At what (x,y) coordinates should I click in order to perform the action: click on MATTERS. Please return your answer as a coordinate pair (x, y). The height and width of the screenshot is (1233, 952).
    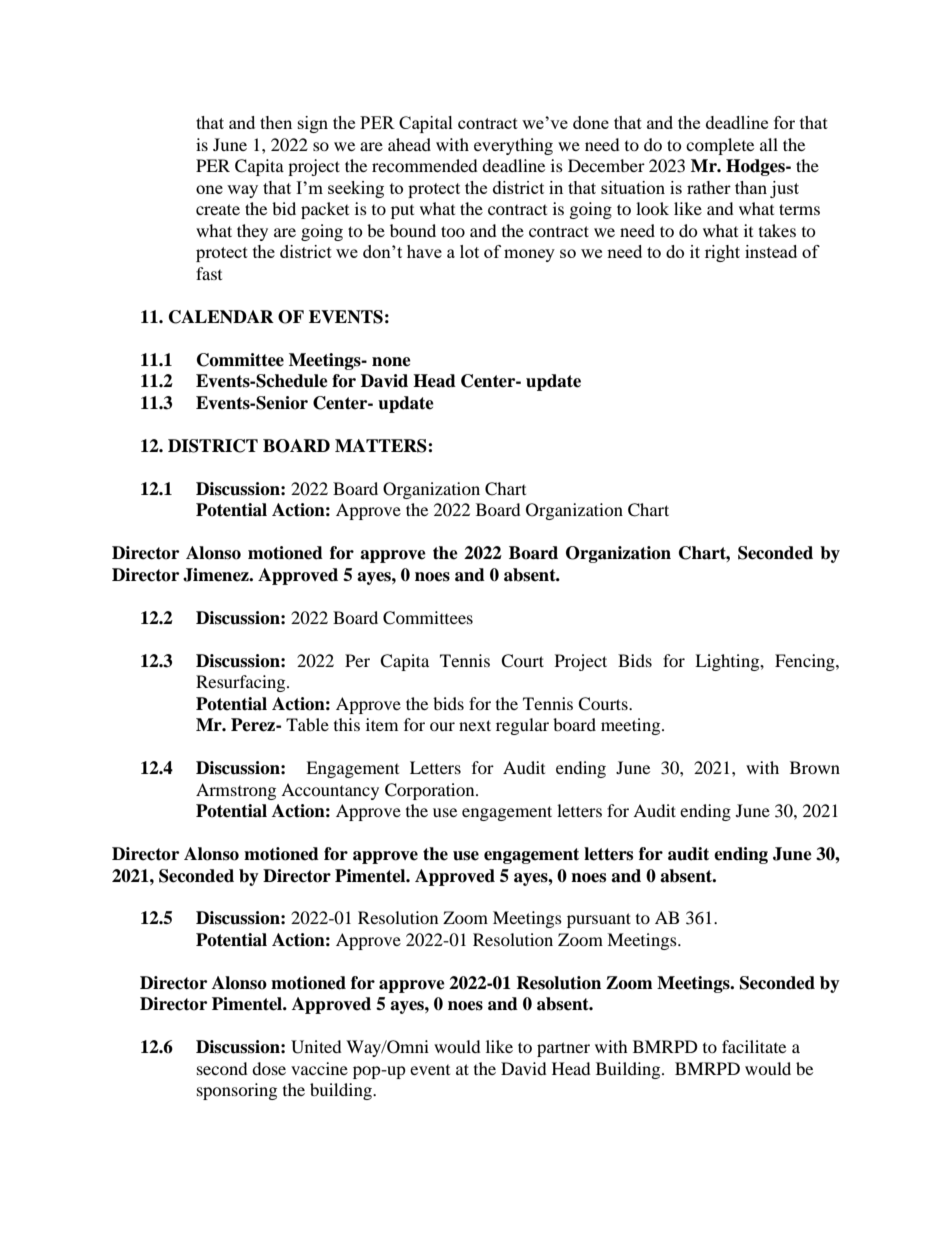
    Looking at the image, I should click on (382, 446).
